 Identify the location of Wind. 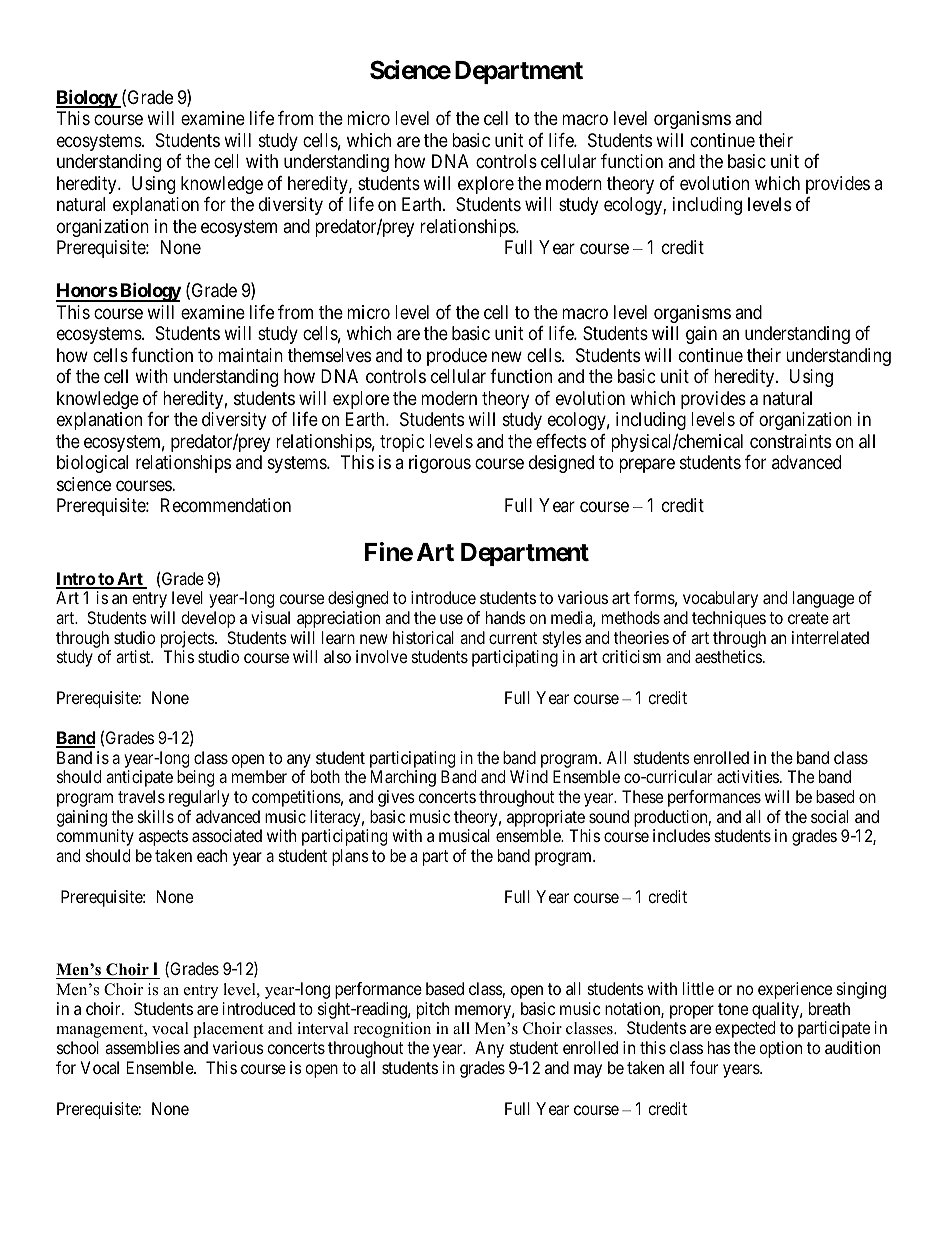
(529, 776).
